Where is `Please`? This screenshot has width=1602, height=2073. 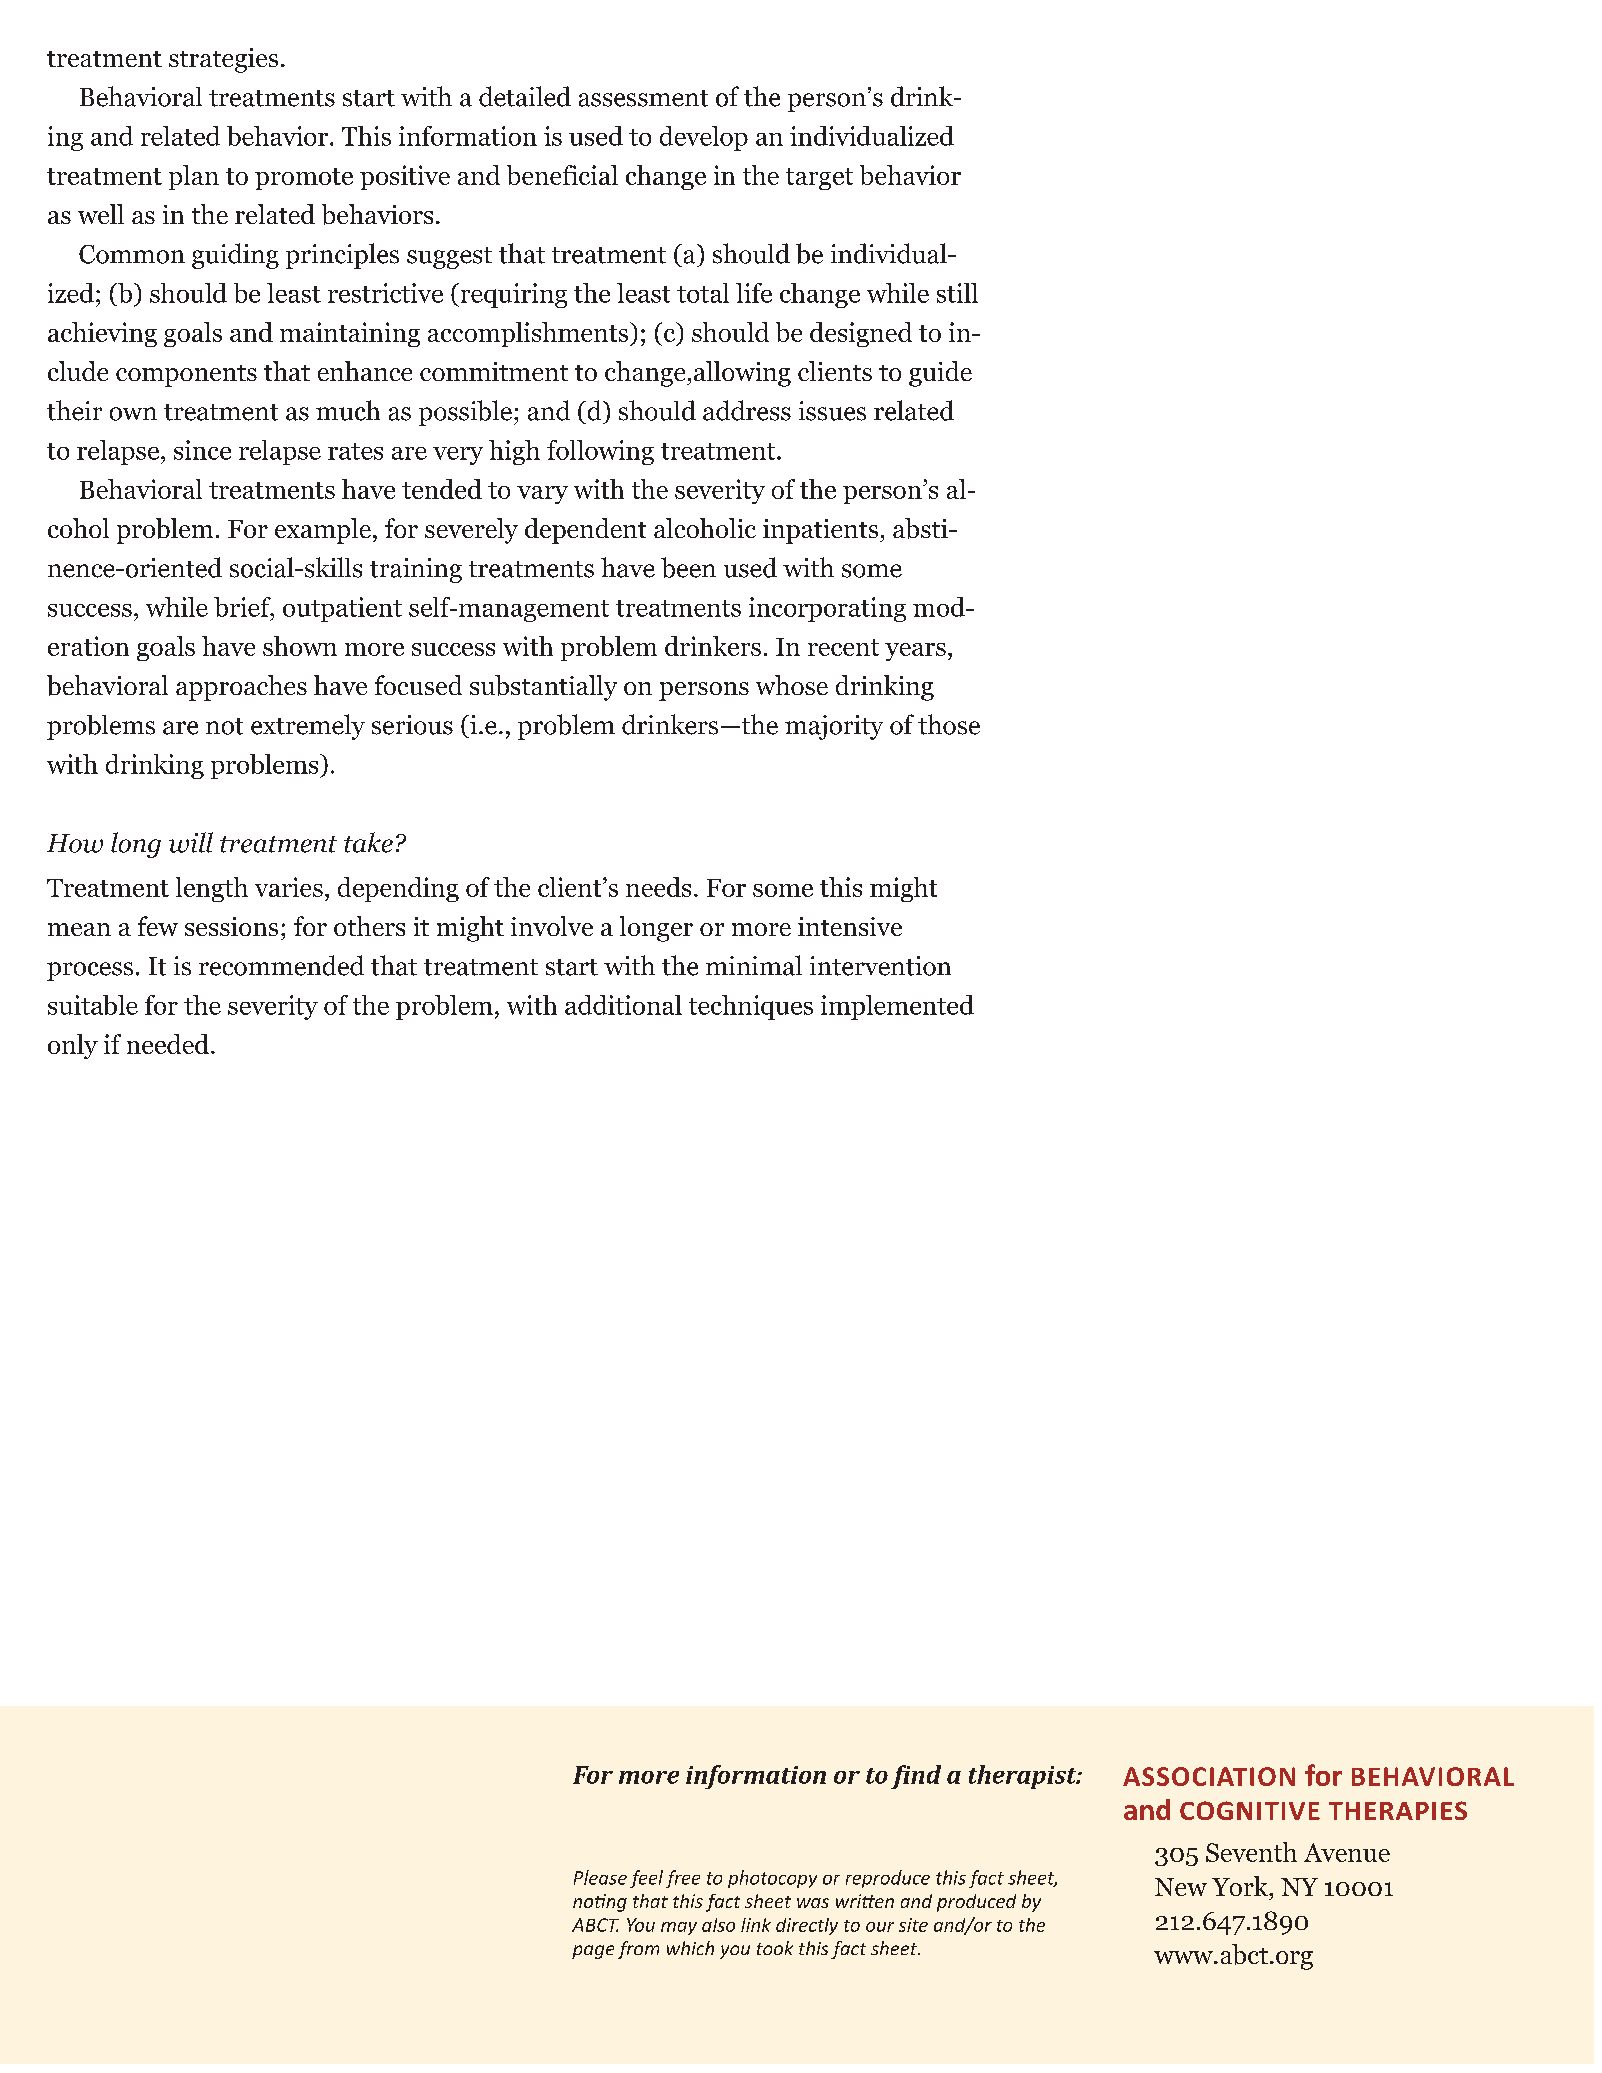
Please is located at coordinates (600, 1877).
